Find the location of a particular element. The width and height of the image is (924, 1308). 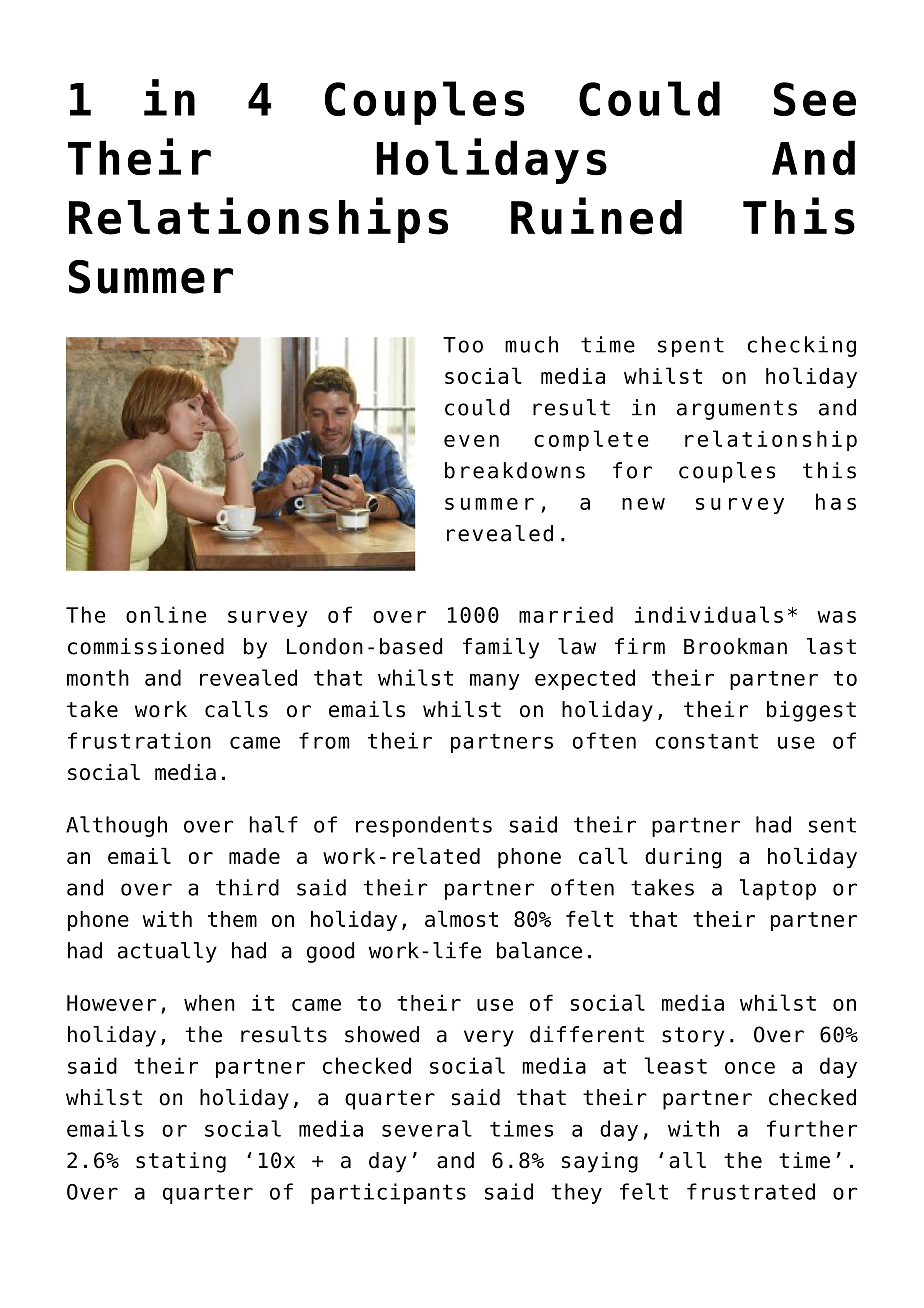

See is located at coordinates (815, 99).
